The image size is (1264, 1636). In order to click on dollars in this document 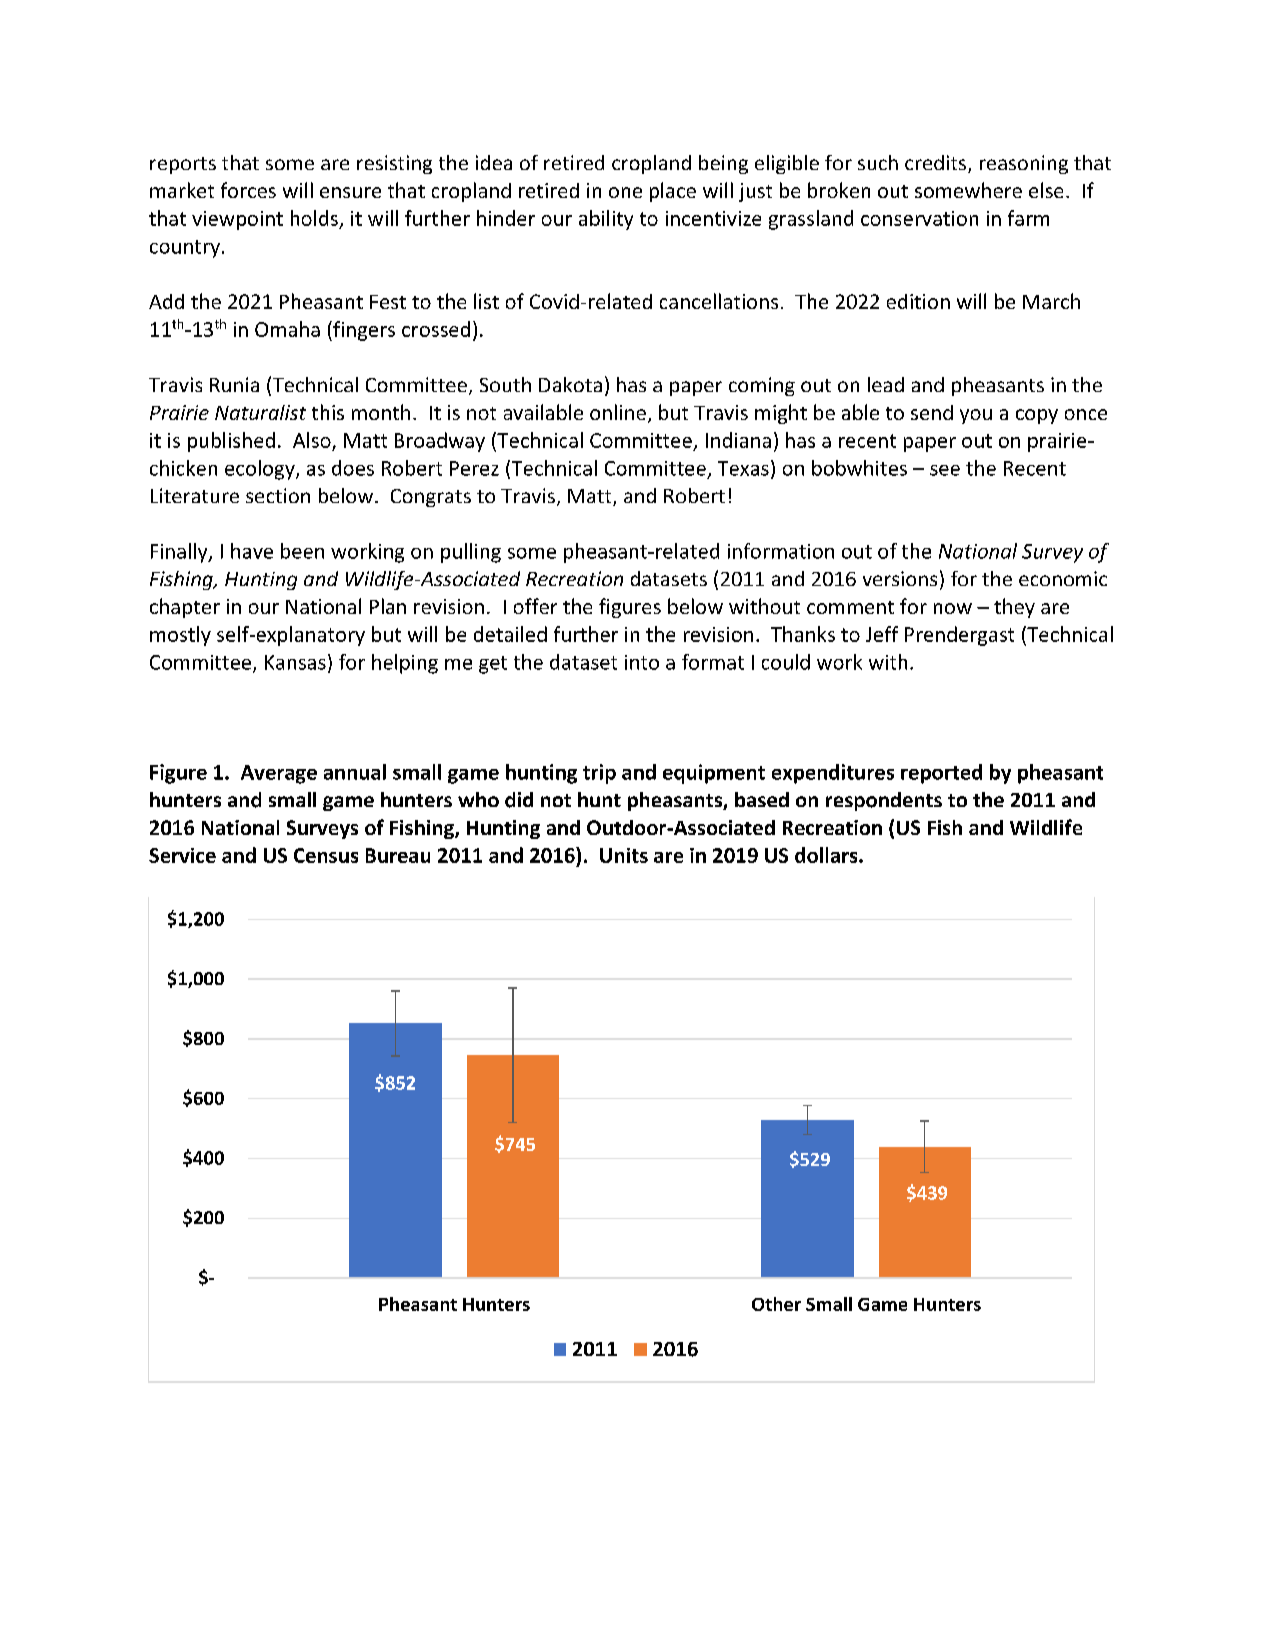, I will do `click(827, 855)`.
